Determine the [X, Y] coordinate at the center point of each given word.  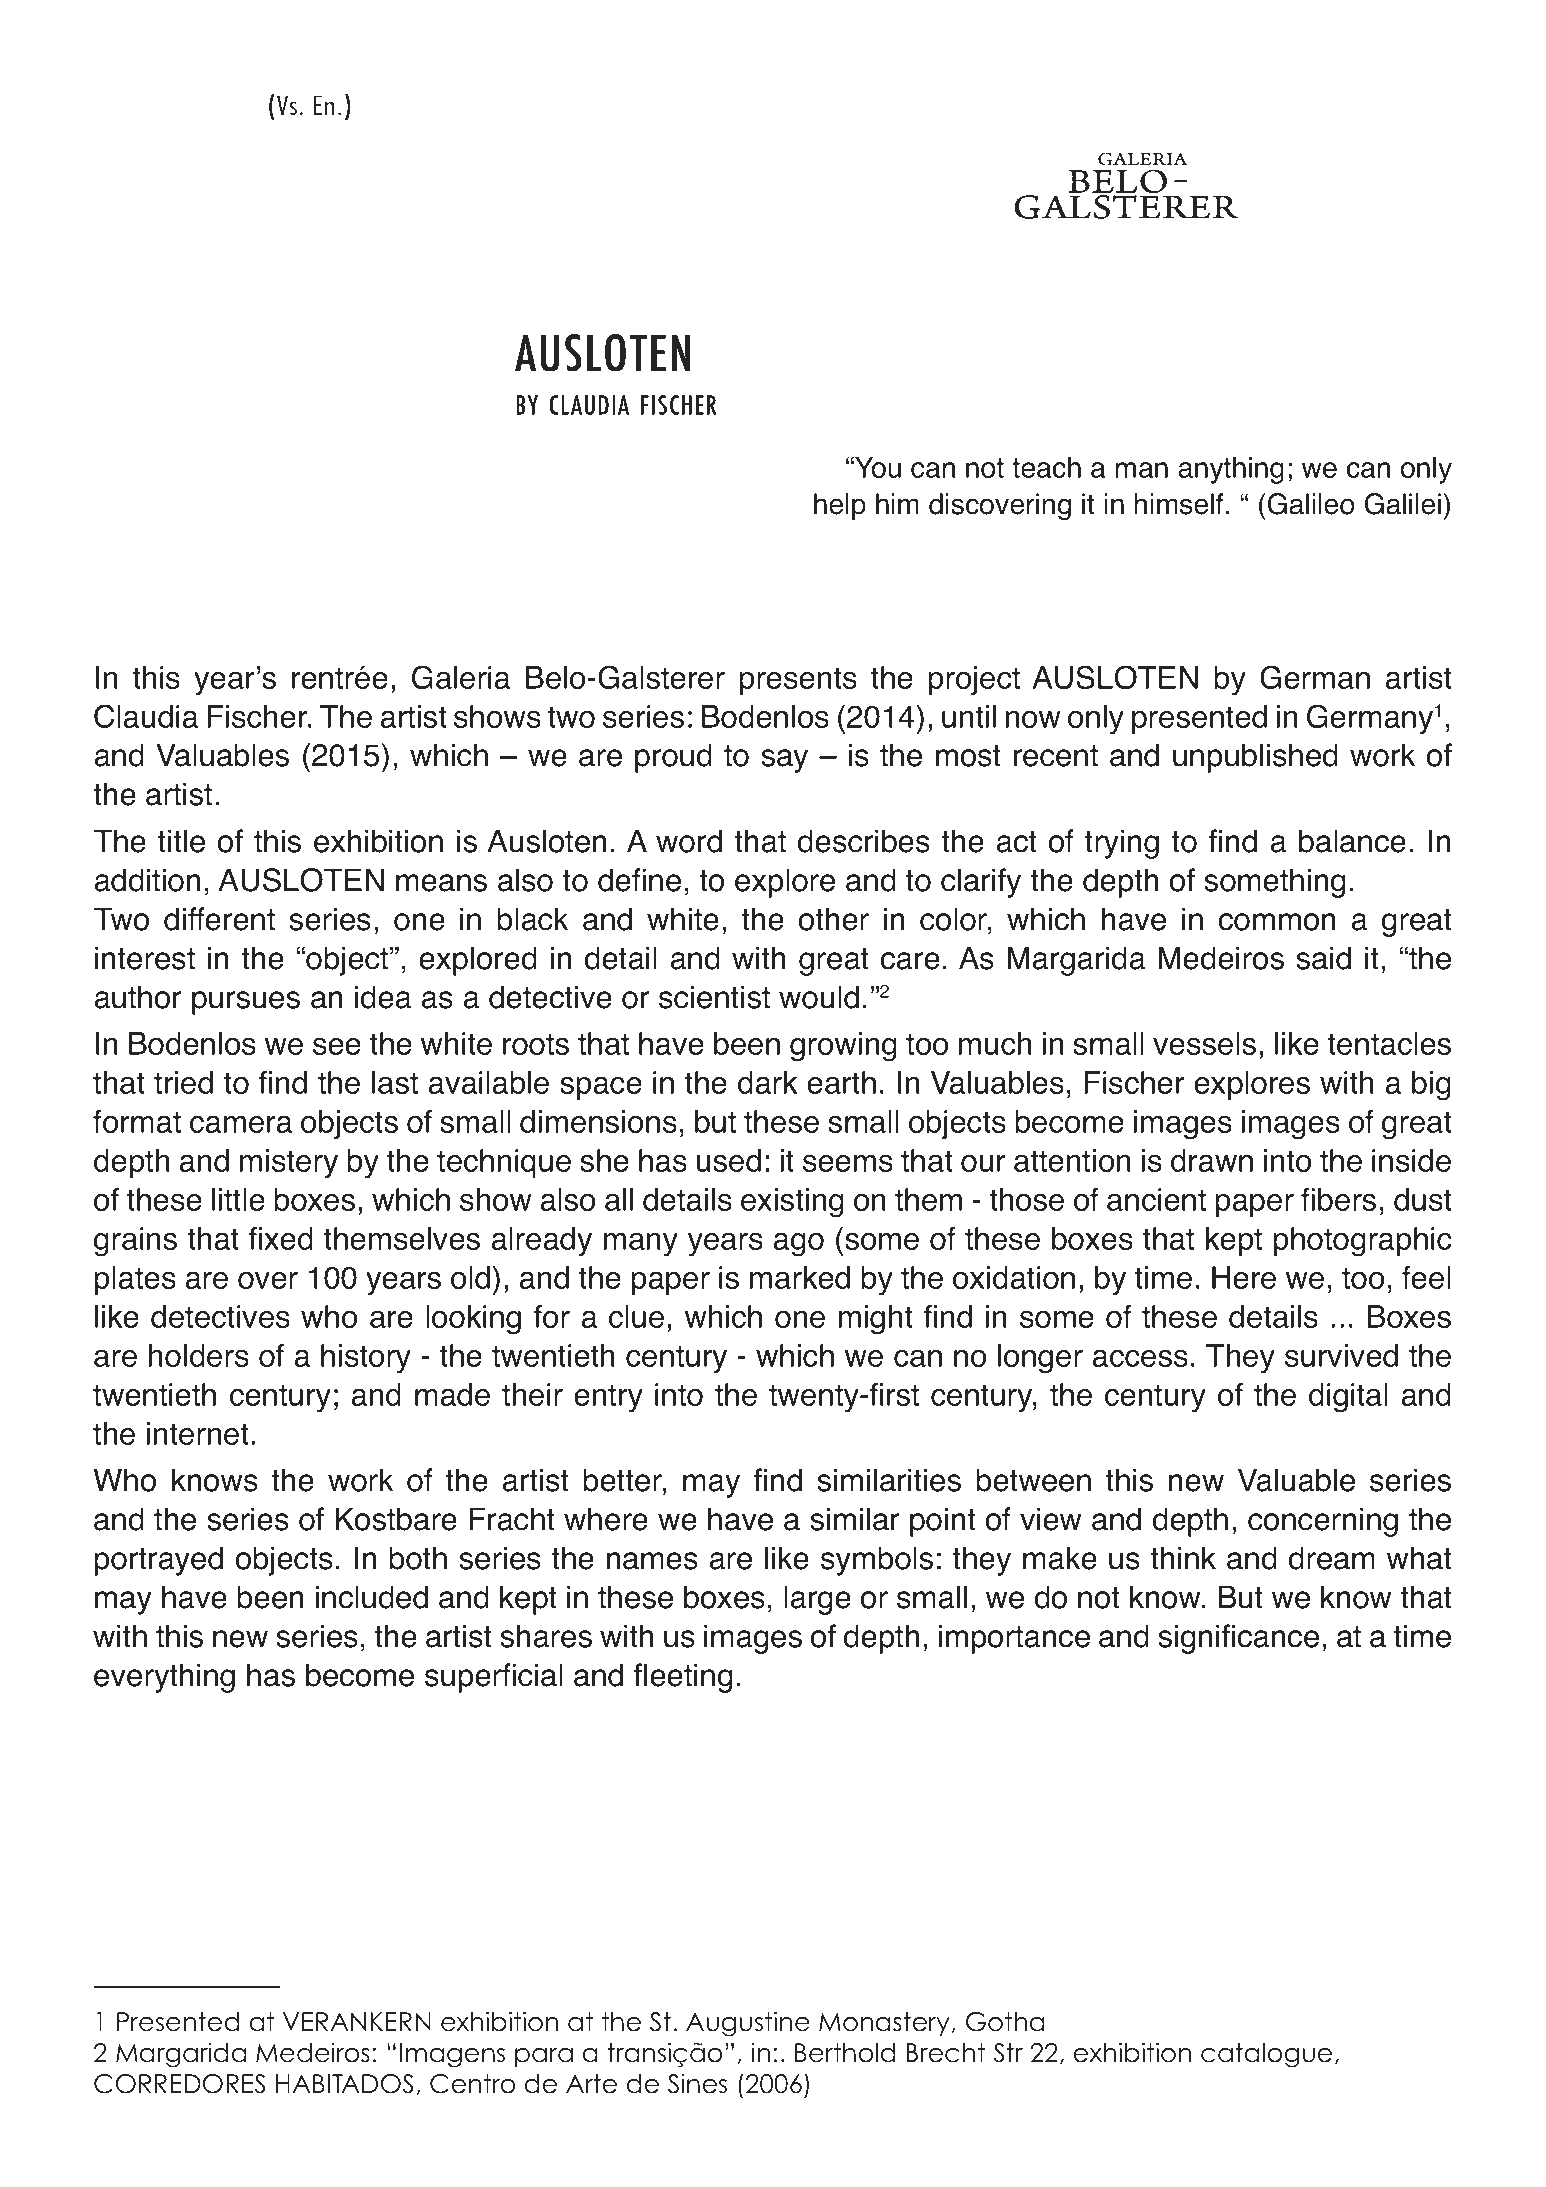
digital [1348, 1398]
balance [1352, 841]
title [181, 841]
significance [1238, 1639]
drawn [1212, 1160]
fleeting [683, 1678]
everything [164, 1678]
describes [864, 841]
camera [241, 1124]
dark [767, 1082]
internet [198, 1433]
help [840, 506]
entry [608, 1398]
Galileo [1311, 504]
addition [147, 880]
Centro [472, 2084]
